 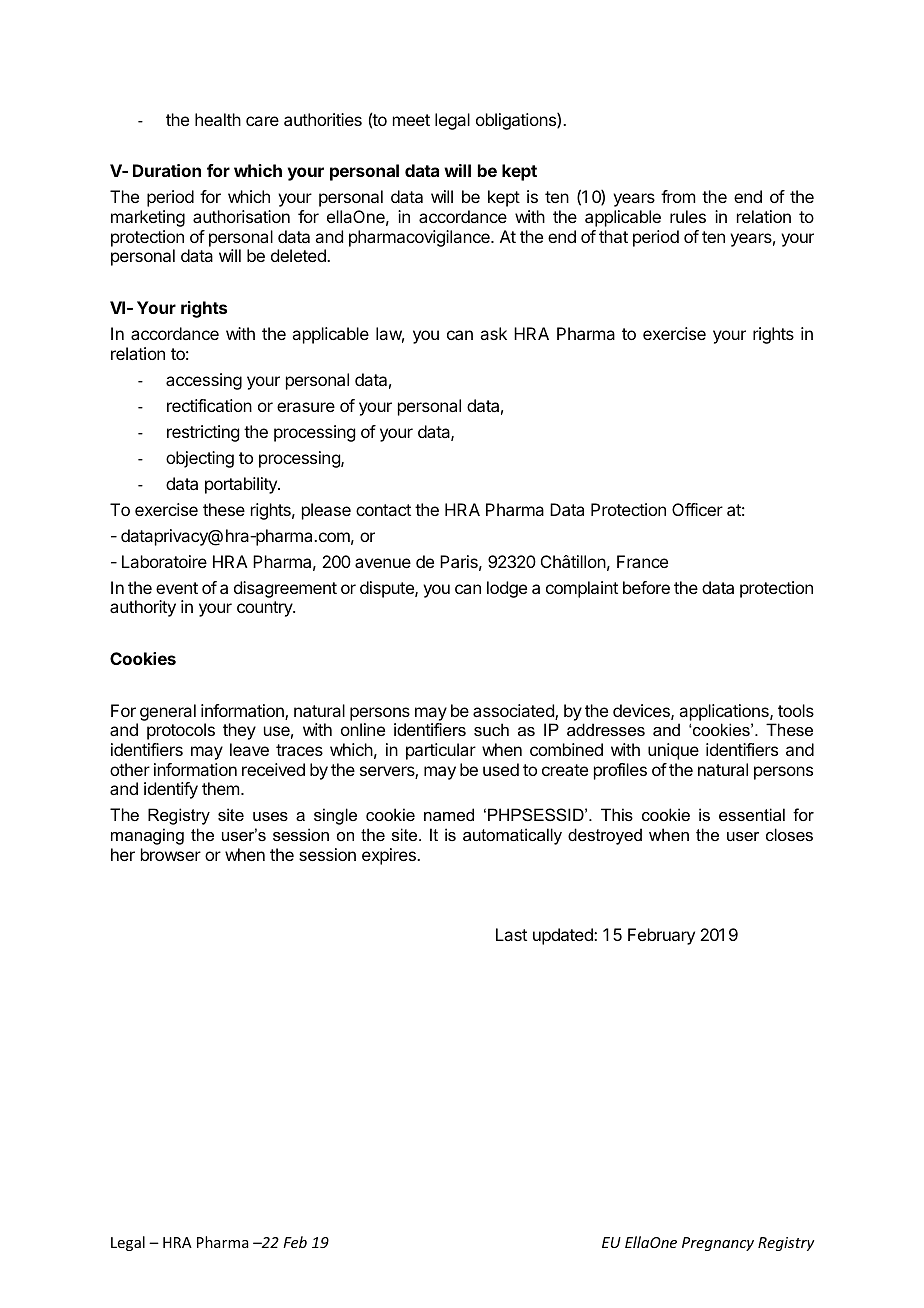 What do you see at coordinates (242, 485) in the screenshot?
I see `portability` at bounding box center [242, 485].
